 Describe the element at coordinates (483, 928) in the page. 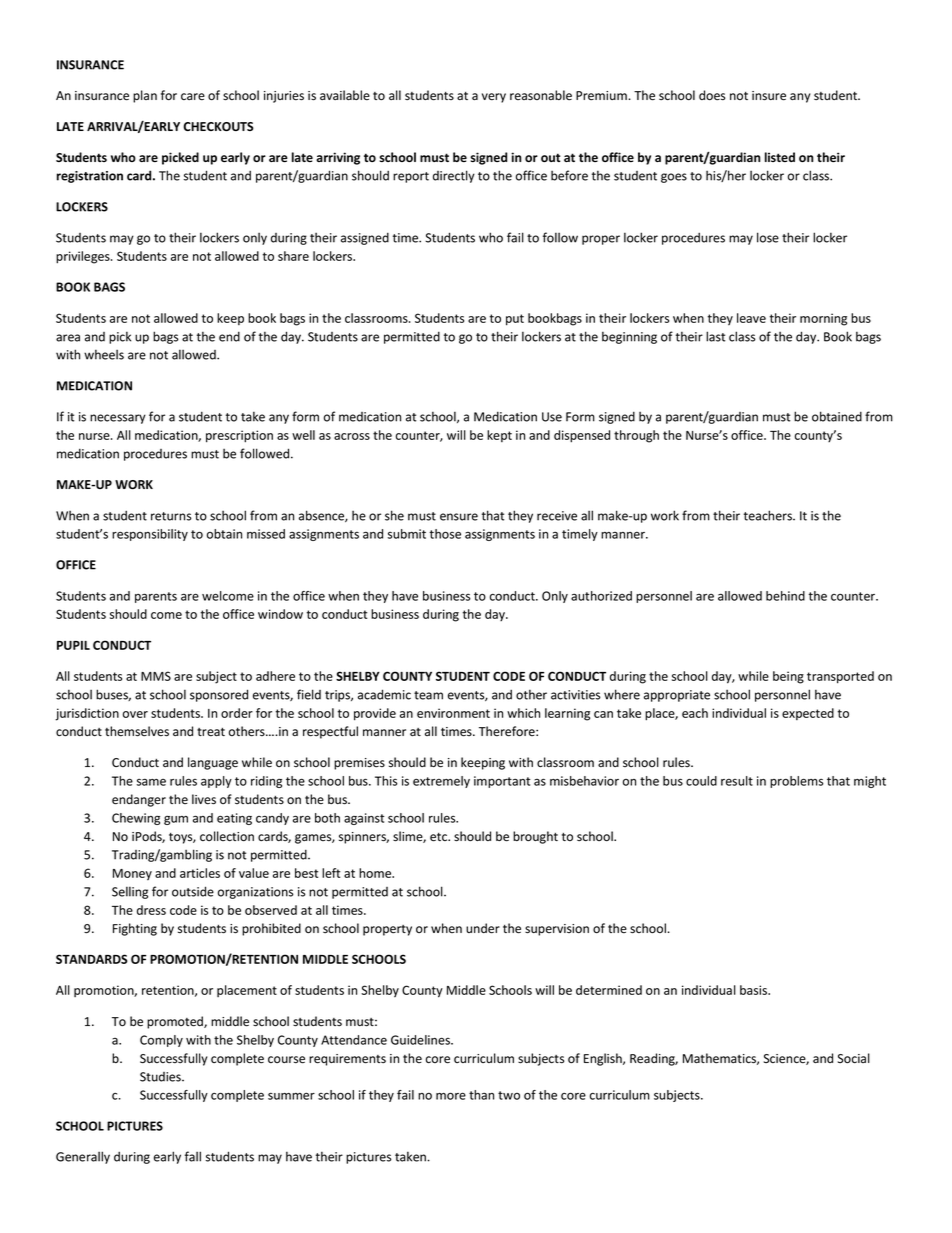

I see `under` at that location.
